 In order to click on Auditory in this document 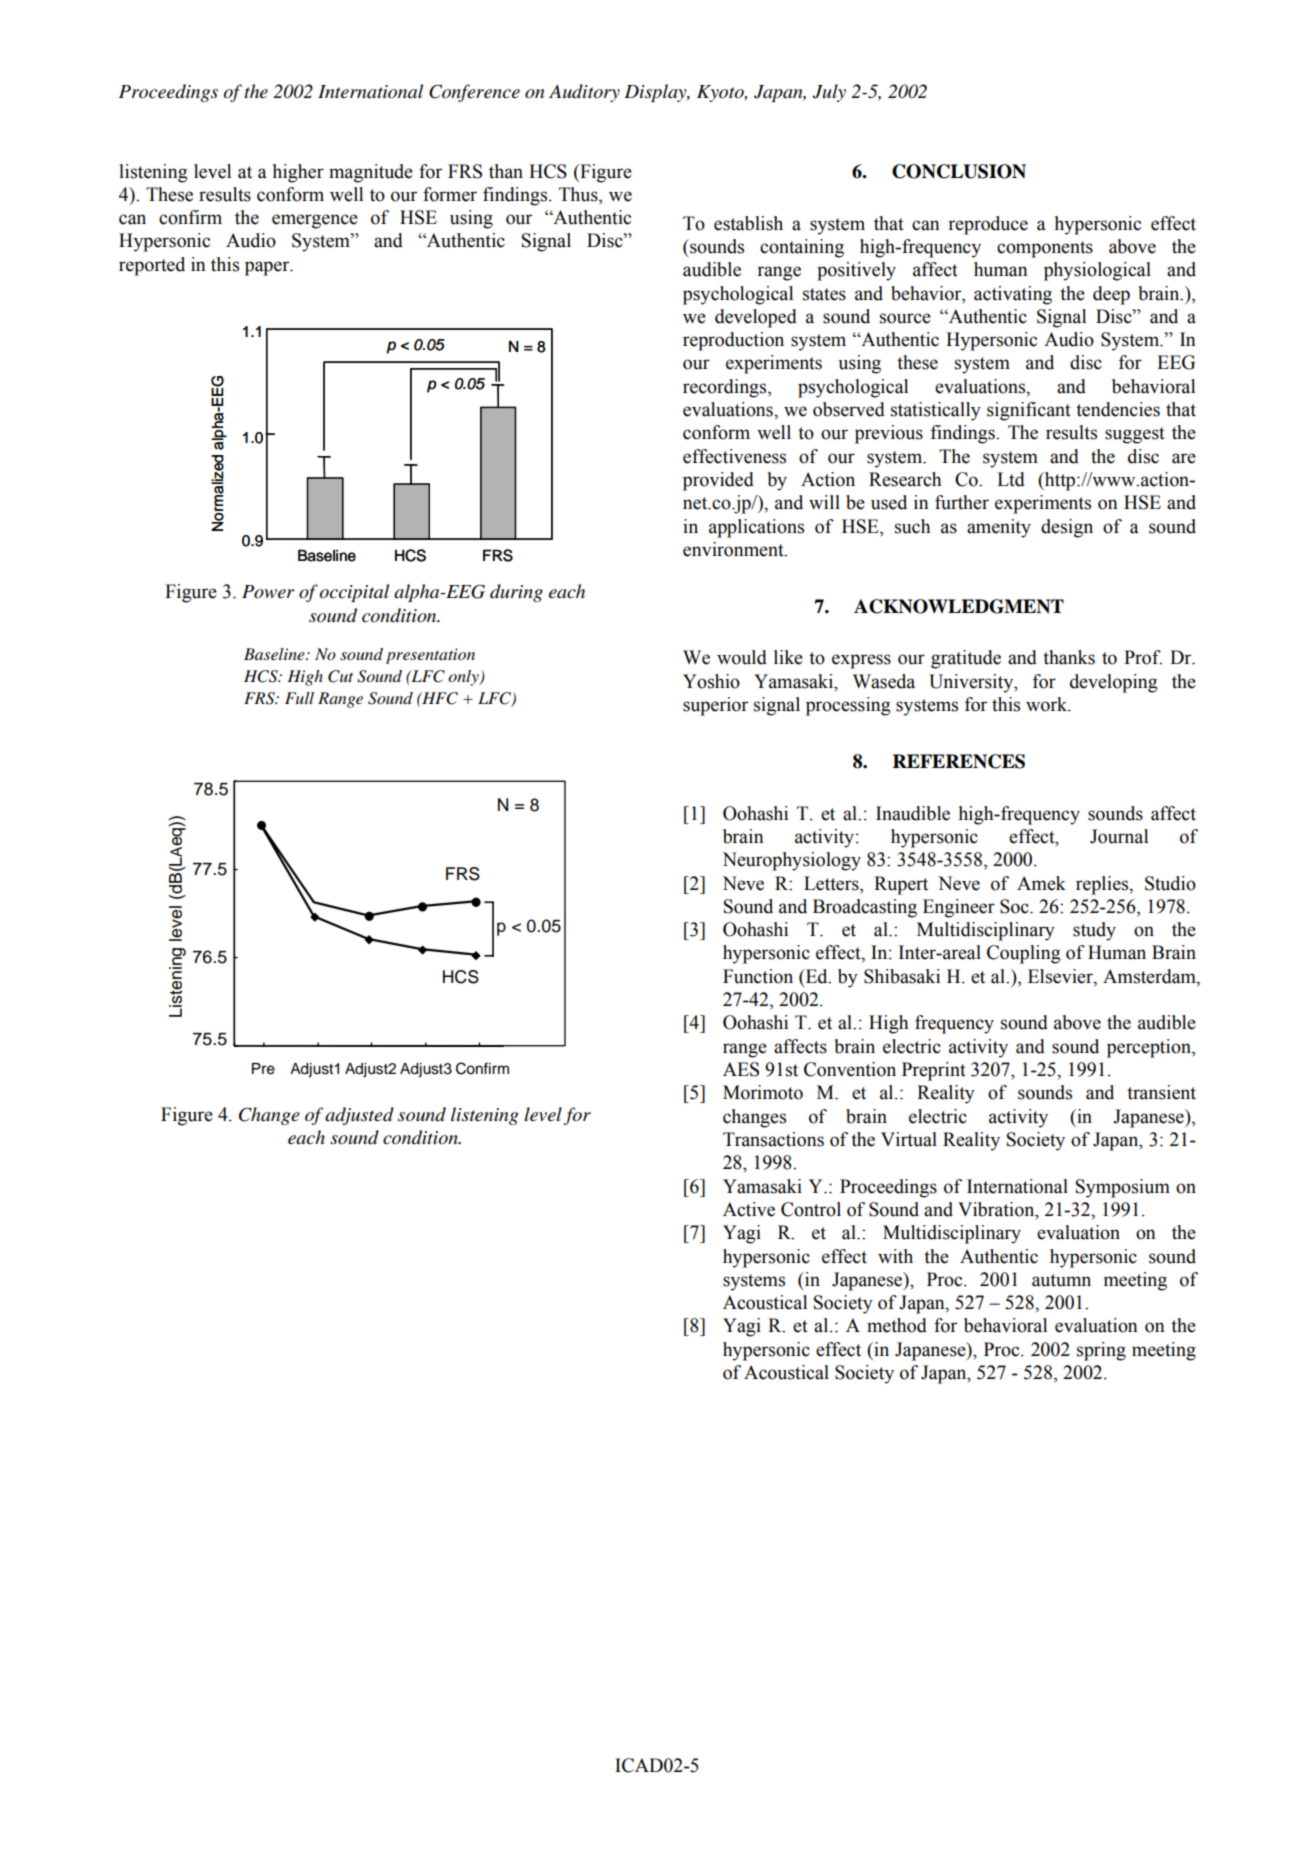, I will do `click(584, 93)`.
